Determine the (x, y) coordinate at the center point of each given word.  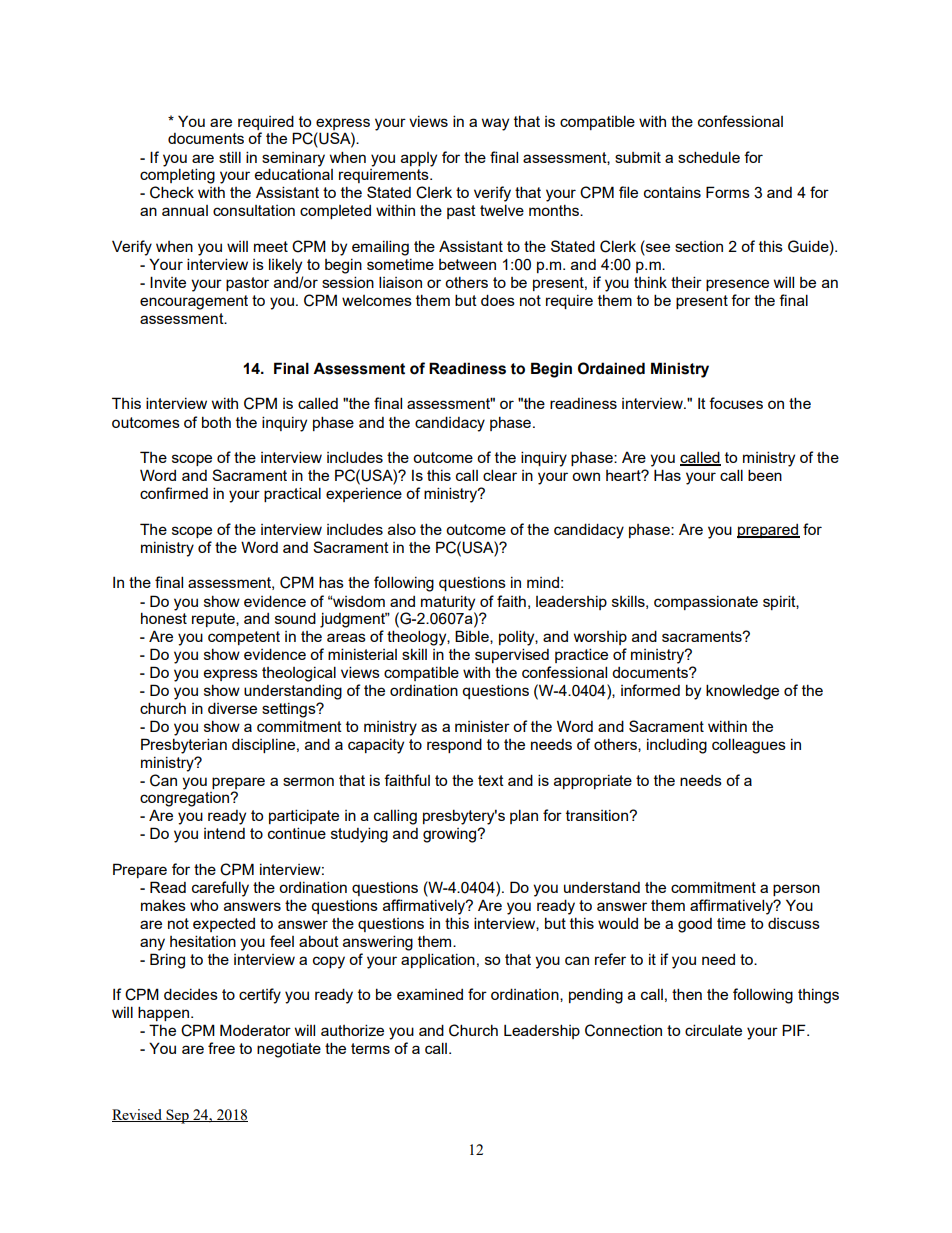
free (221, 1048)
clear (500, 475)
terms (370, 1048)
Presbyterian (184, 746)
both (216, 422)
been (765, 475)
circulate (713, 1030)
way (495, 124)
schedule (709, 157)
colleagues (749, 746)
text (491, 780)
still (230, 157)
